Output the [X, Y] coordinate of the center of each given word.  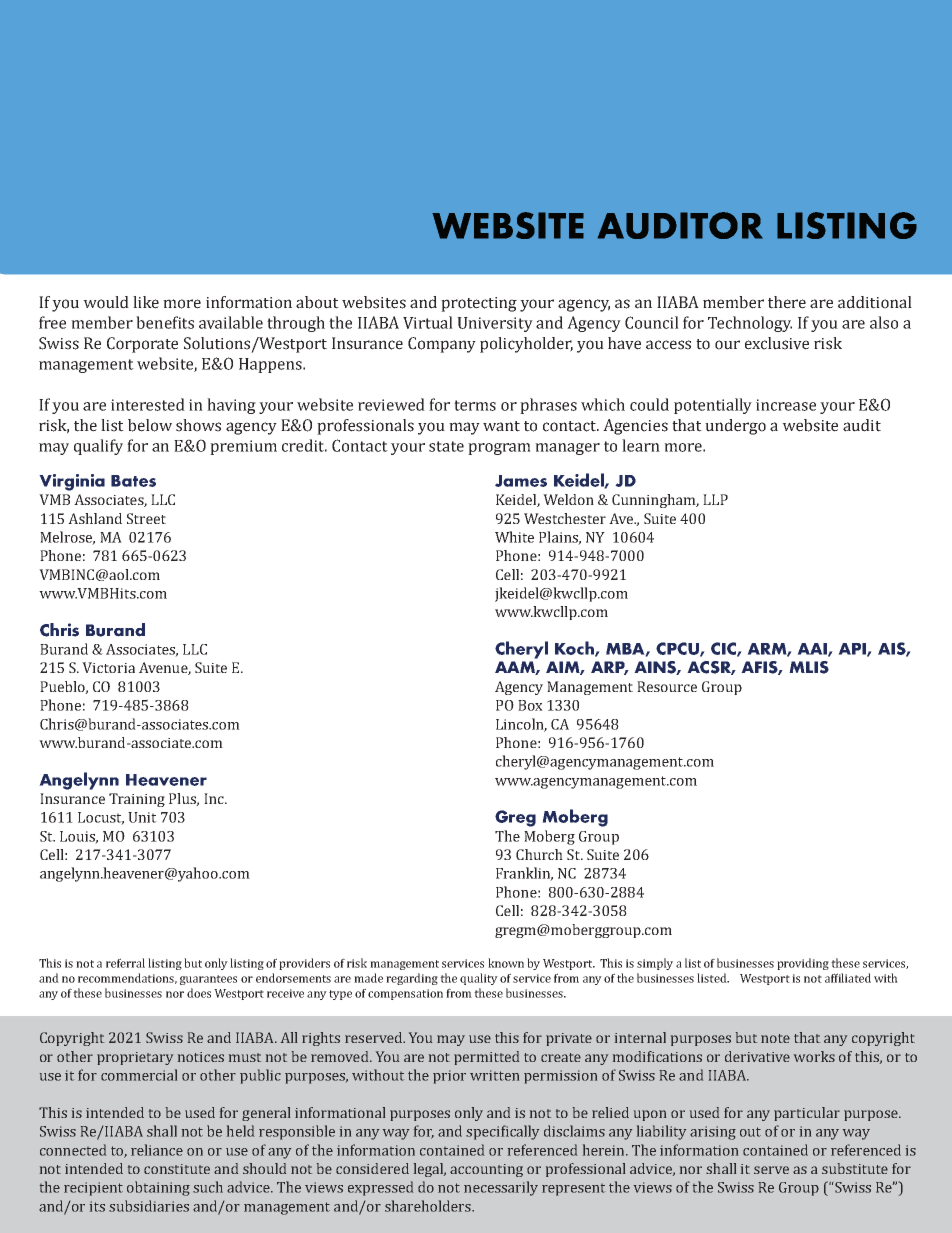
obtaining [158, 1188]
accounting [486, 1170]
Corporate [142, 345]
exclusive [777, 343]
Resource [667, 686]
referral [125, 963]
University [495, 324]
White [514, 537]
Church [539, 854]
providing [803, 964]
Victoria [108, 667]
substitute [855, 1168]
